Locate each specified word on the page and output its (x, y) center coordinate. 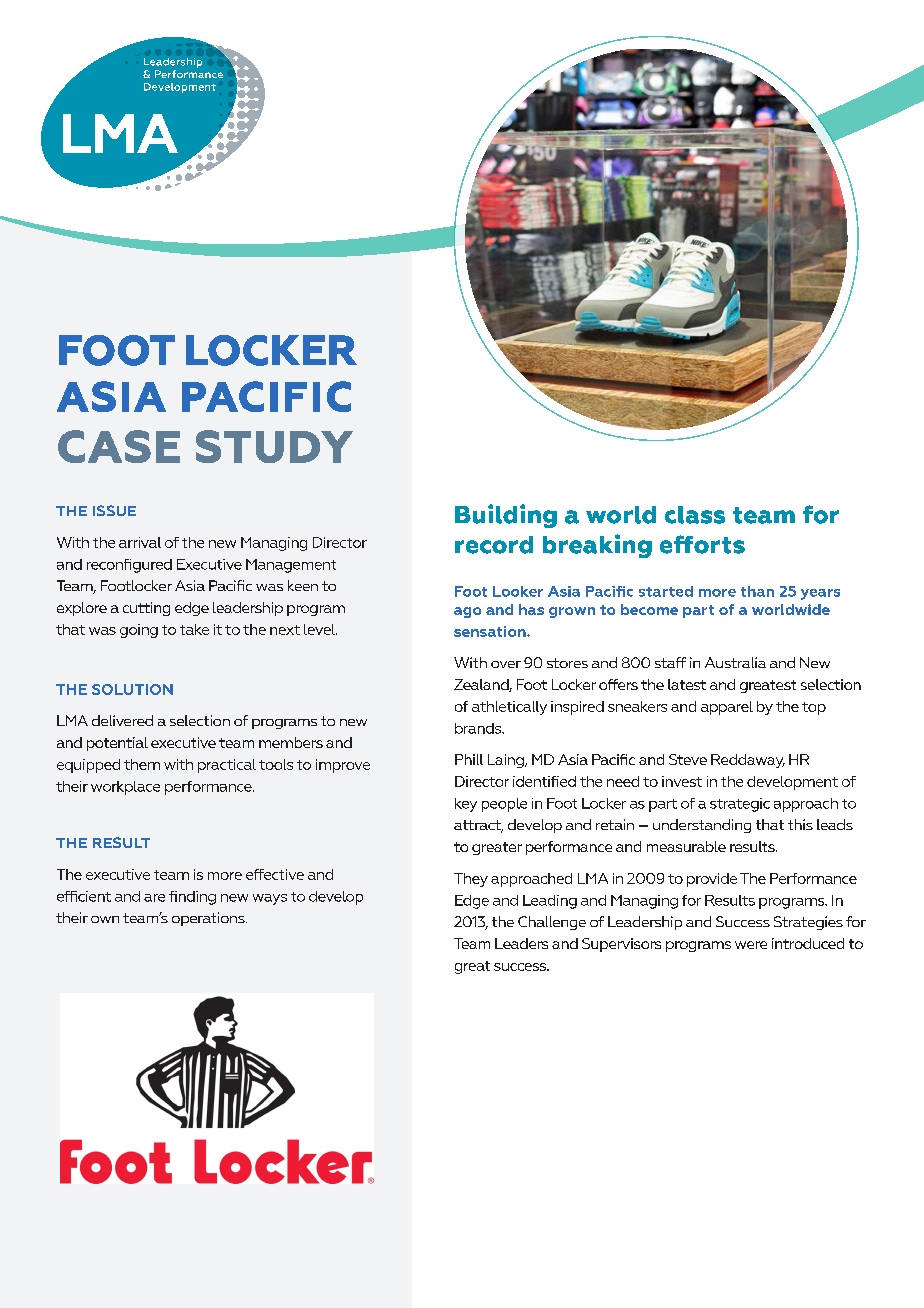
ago (467, 612)
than (757, 591)
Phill (469, 759)
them (142, 764)
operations (209, 919)
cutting (146, 609)
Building (506, 516)
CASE (119, 446)
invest (682, 781)
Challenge (552, 923)
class (695, 515)
